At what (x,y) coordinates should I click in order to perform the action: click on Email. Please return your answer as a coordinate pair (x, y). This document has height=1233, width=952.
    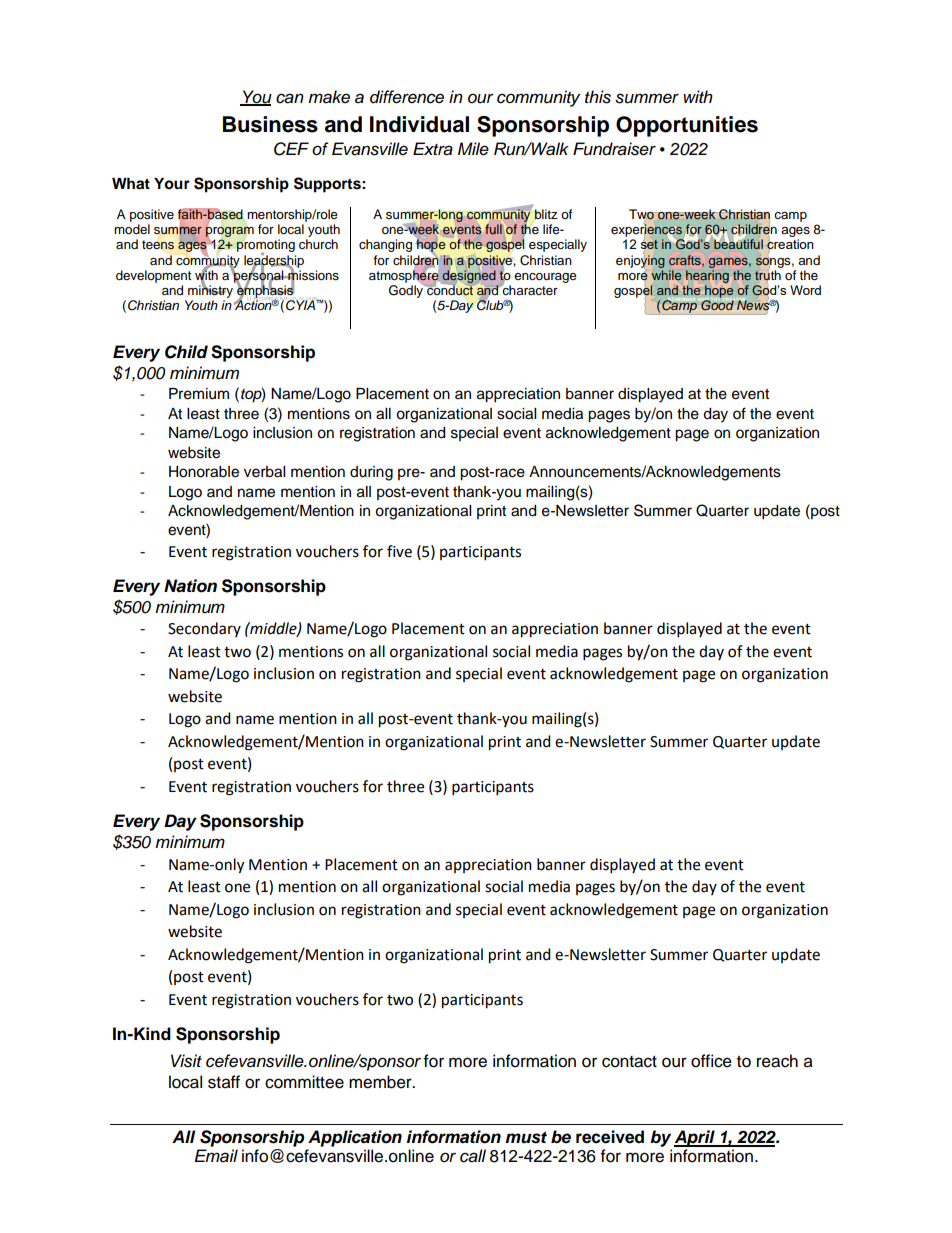
    Looking at the image, I should click on (216, 1156).
